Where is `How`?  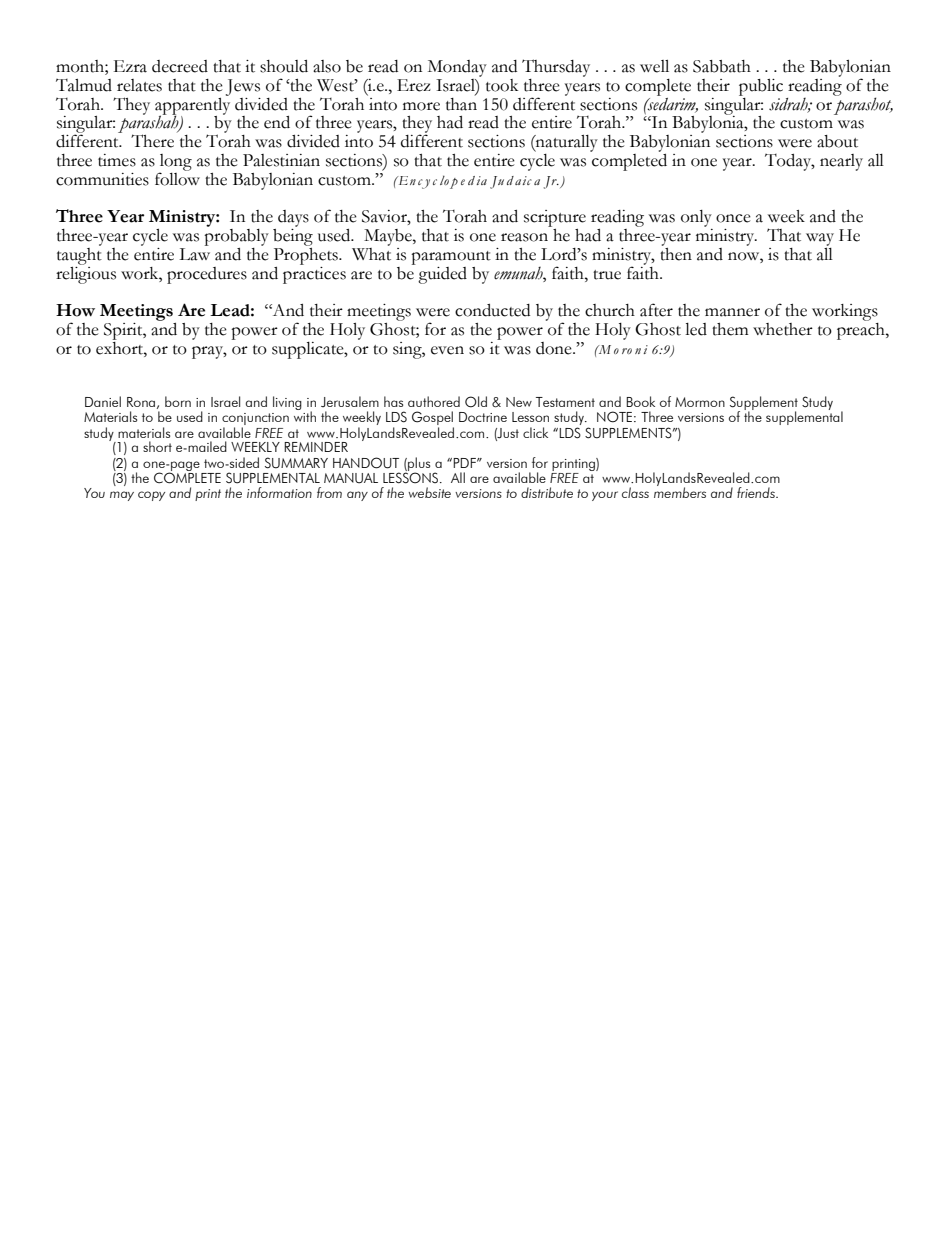 How is located at coordinates (75, 310).
